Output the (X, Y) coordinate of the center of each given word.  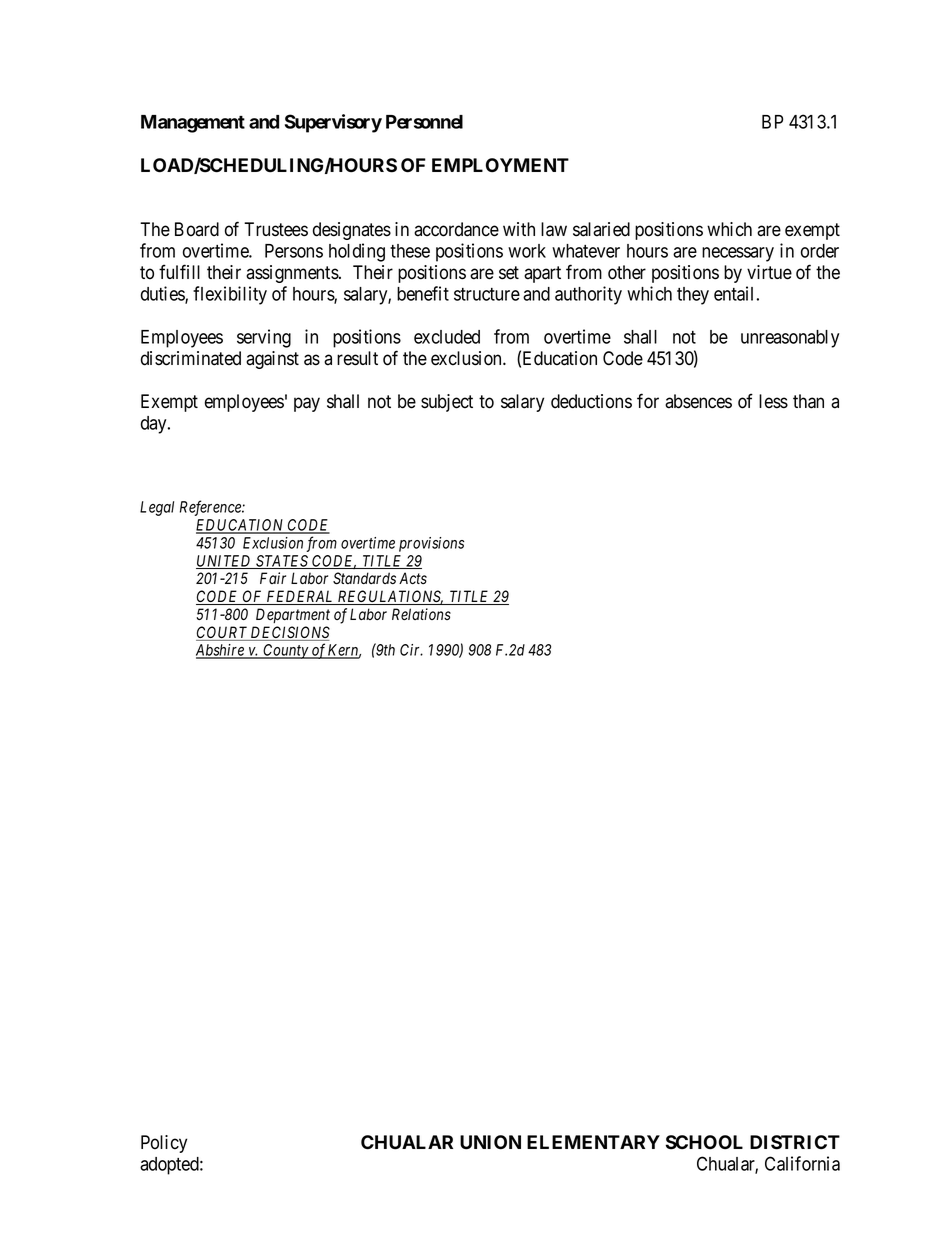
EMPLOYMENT (500, 165)
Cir (411, 650)
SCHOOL (704, 1142)
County (286, 651)
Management (193, 124)
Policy (164, 1144)
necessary (738, 254)
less (773, 401)
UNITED (225, 562)
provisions (431, 544)
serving (264, 338)
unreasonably (790, 339)
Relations (421, 614)
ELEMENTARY (593, 1142)
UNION (490, 1142)
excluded (447, 337)
